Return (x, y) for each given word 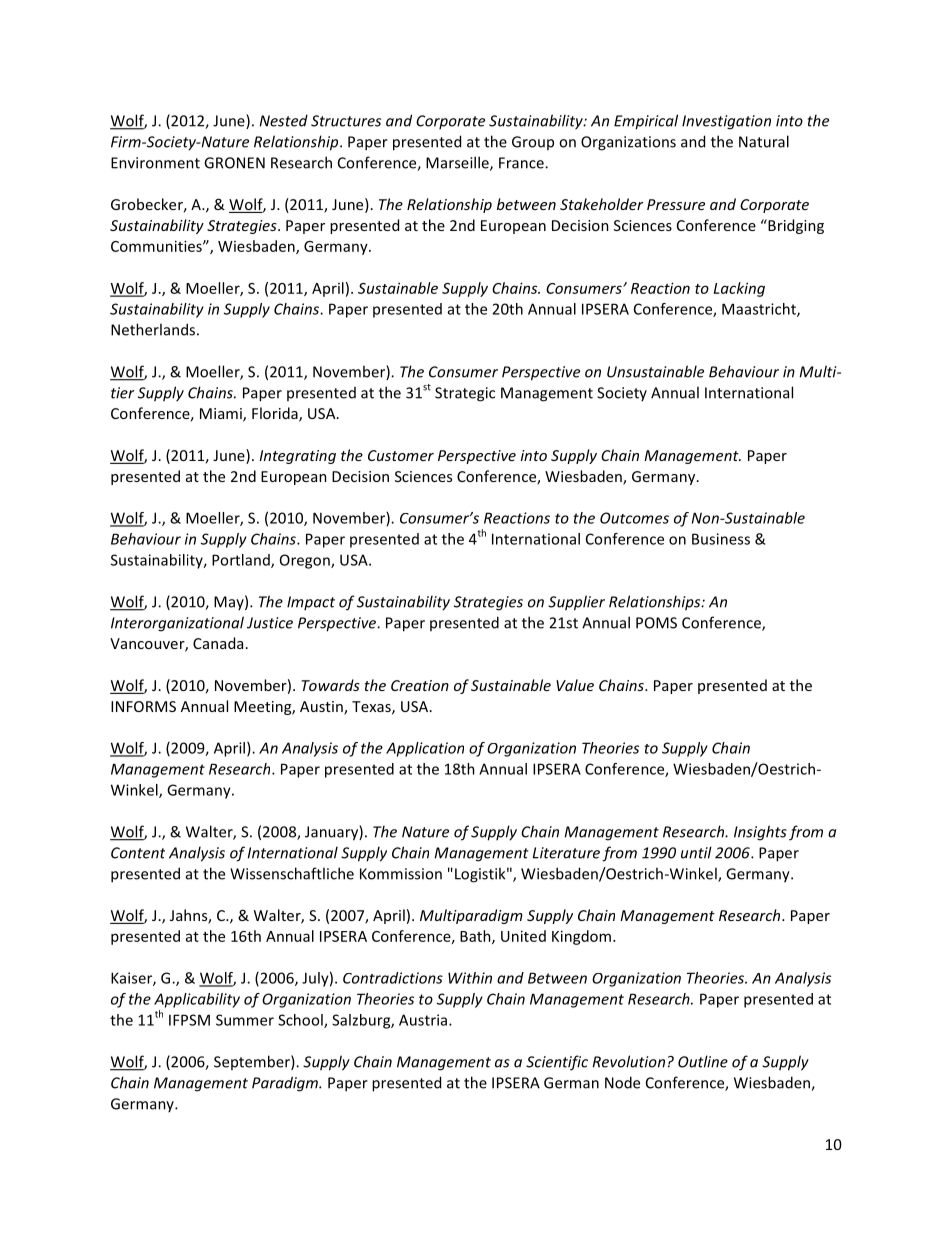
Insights (760, 833)
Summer (245, 1020)
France (522, 163)
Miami (222, 415)
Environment (155, 163)
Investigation (726, 122)
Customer (401, 455)
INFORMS (143, 706)
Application (425, 749)
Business (721, 539)
